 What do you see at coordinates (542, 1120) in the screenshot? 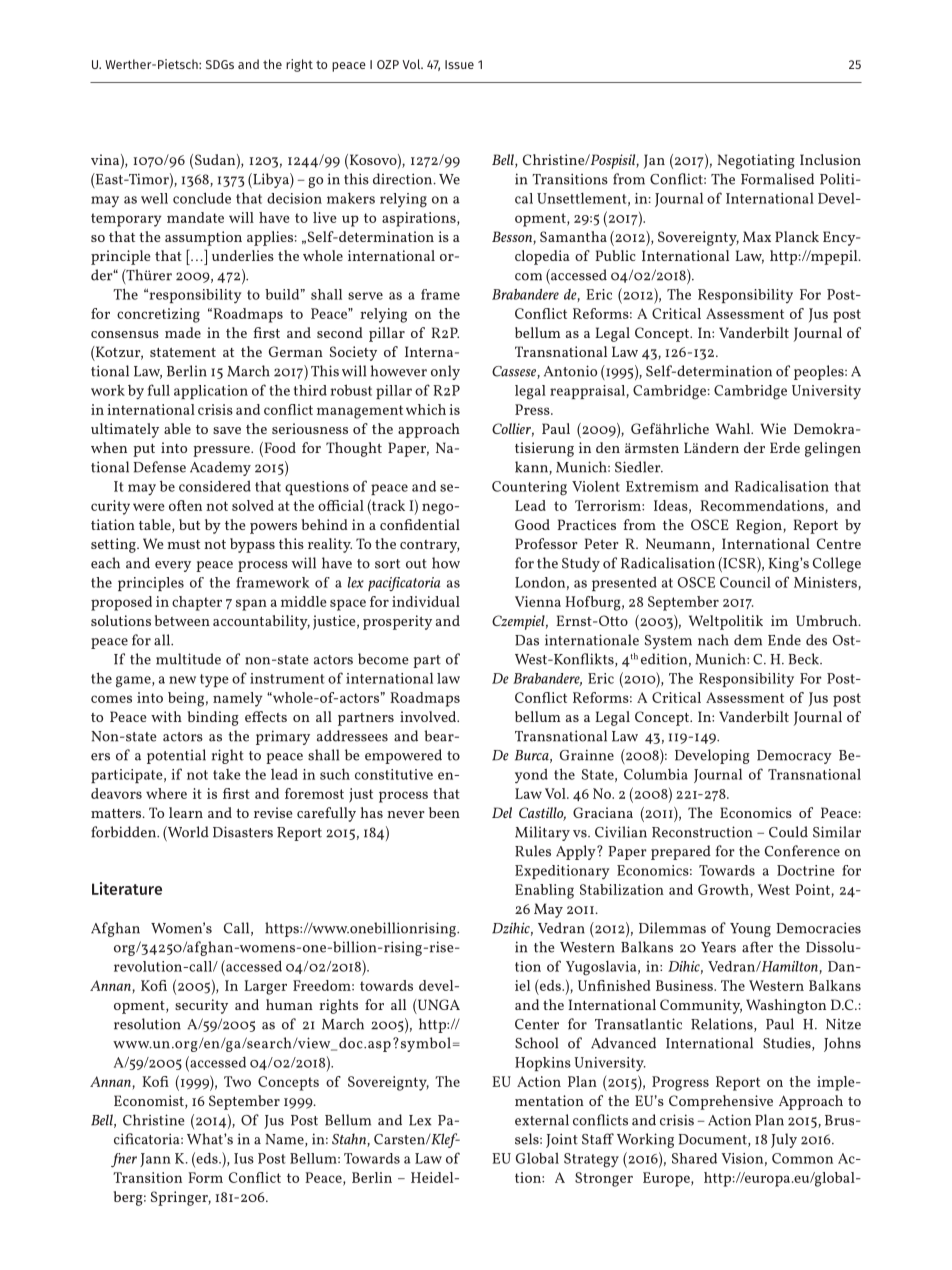
I see `external` at bounding box center [542, 1120].
